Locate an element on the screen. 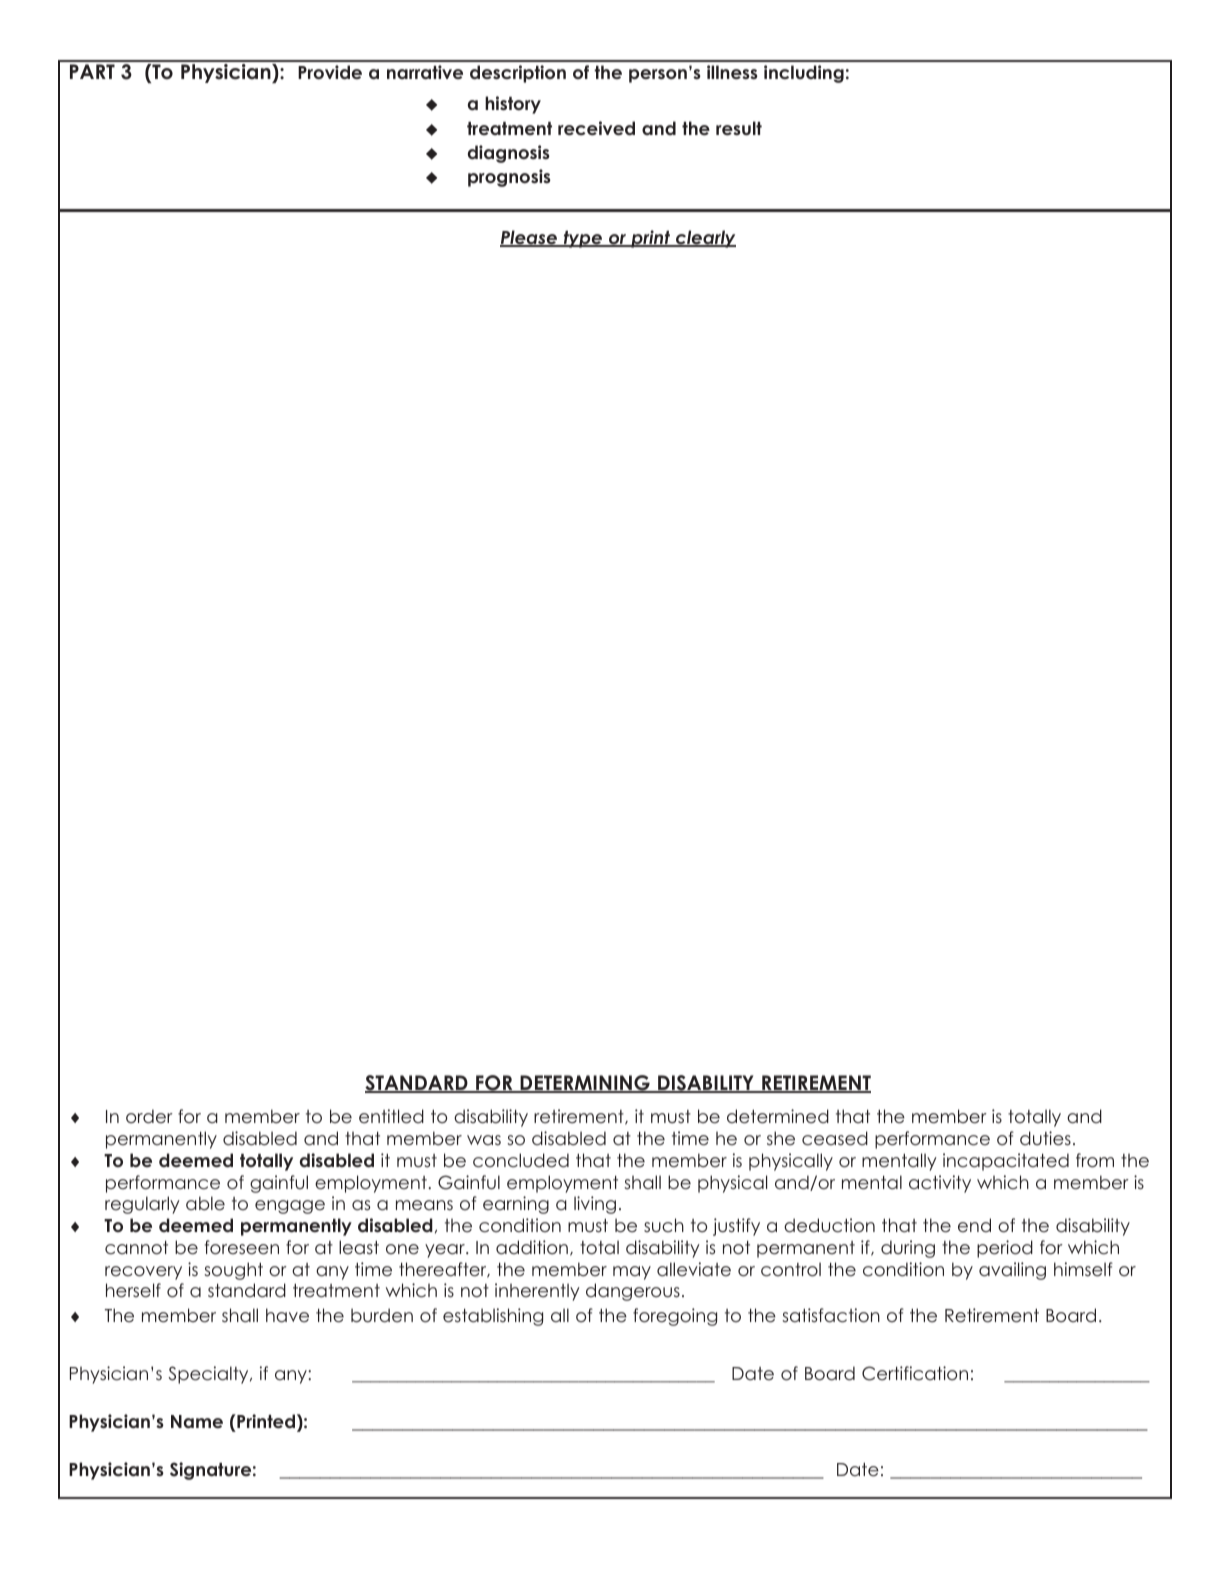 The height and width of the screenshot is (1595, 1232). type is located at coordinates (583, 239).
